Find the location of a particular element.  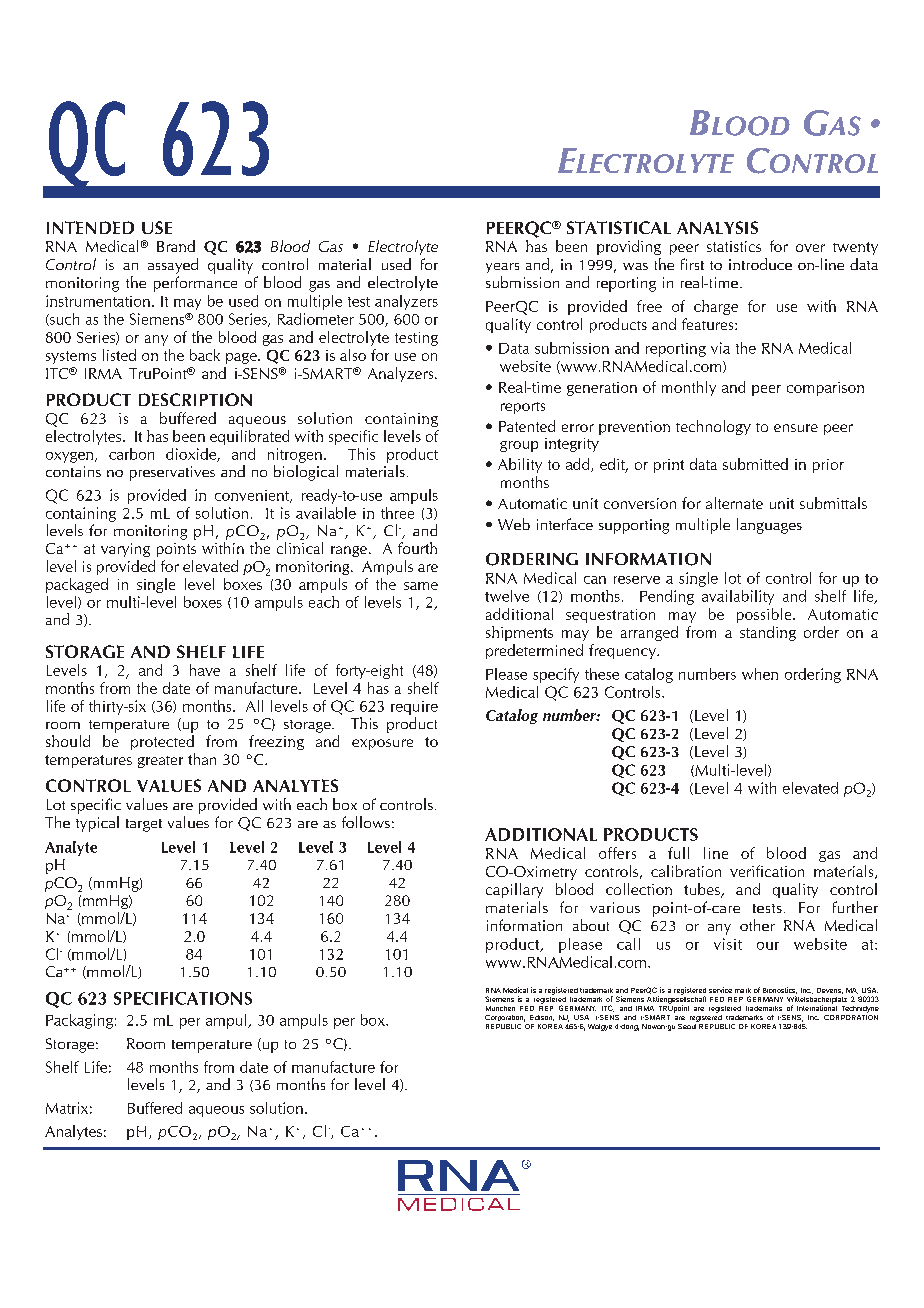

about is located at coordinates (591, 925).
